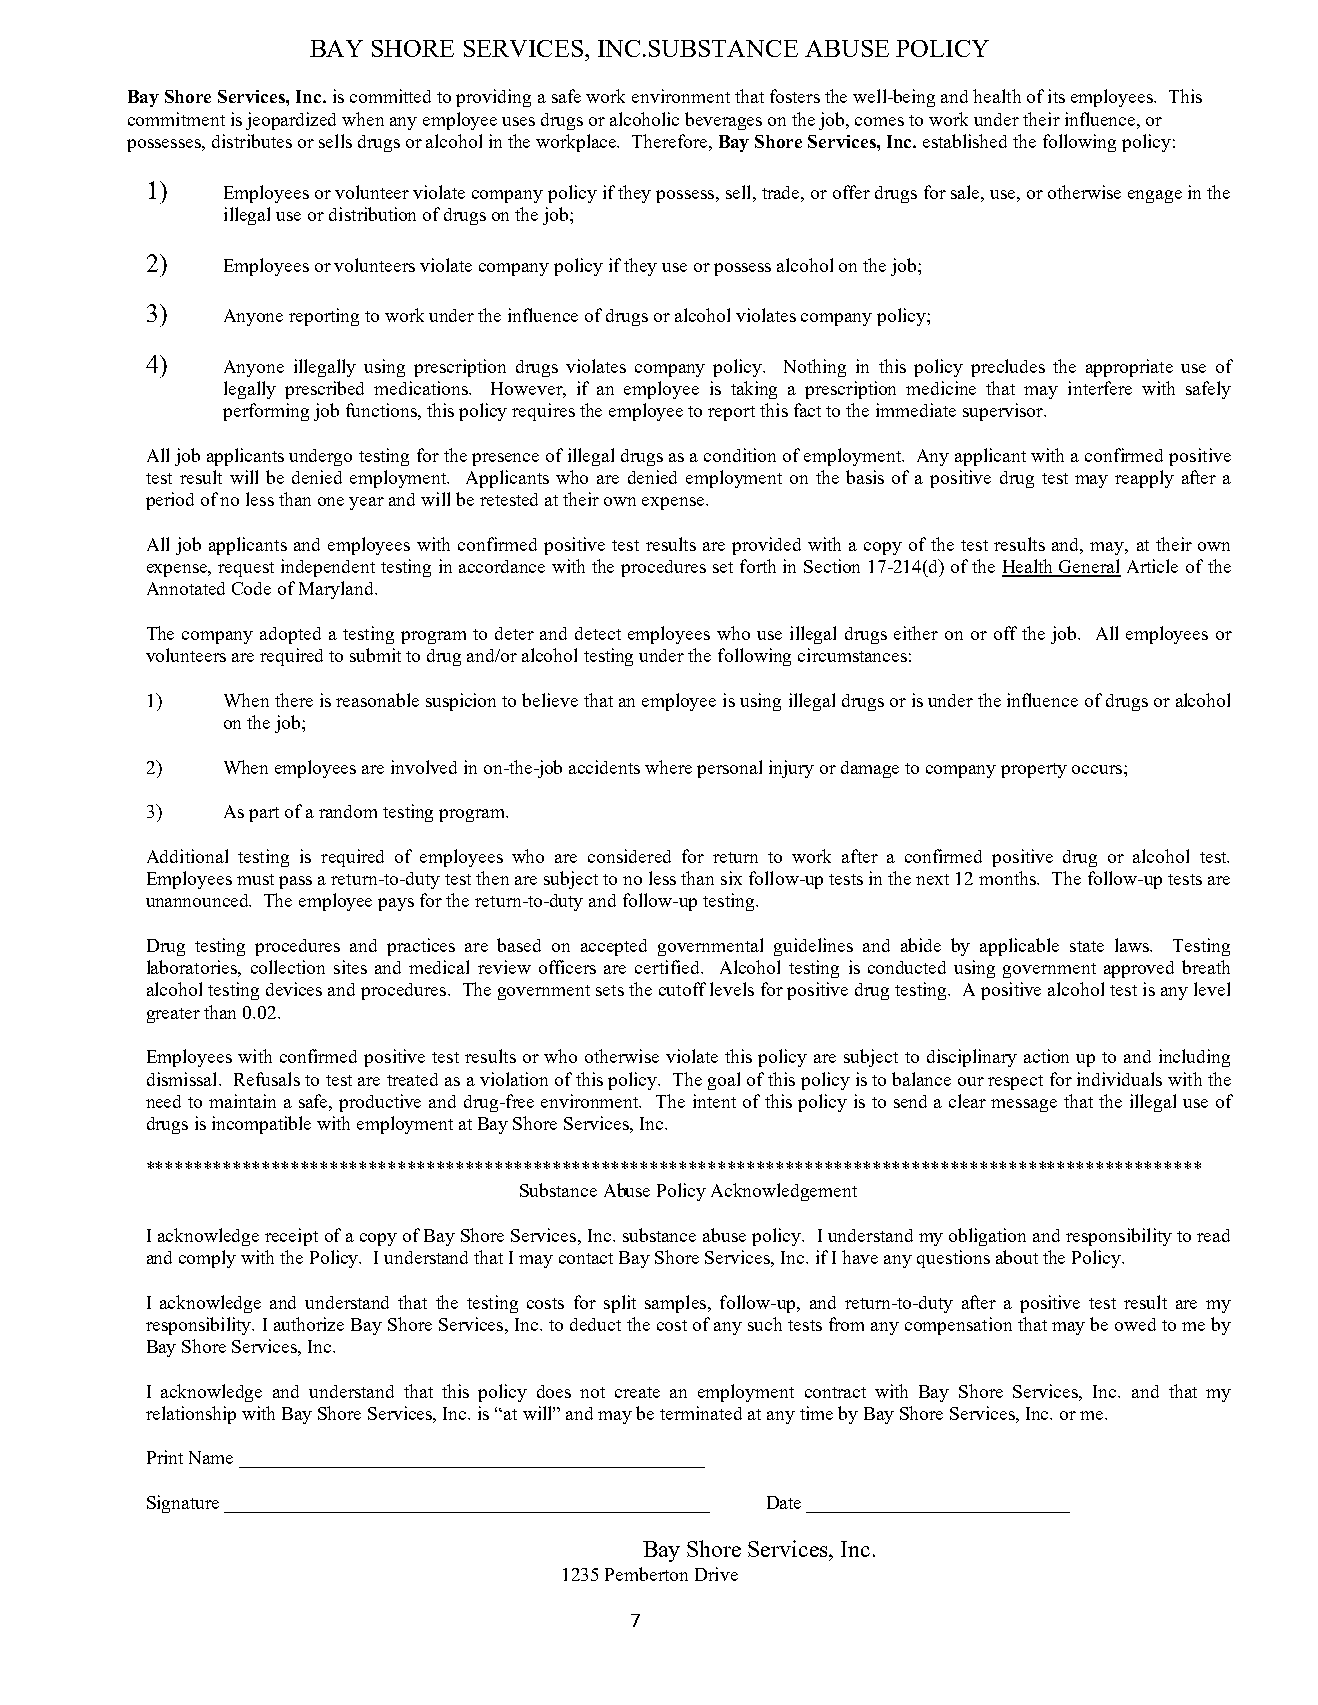 The width and height of the screenshot is (1318, 1705). I want to click on General, so click(1089, 567).
